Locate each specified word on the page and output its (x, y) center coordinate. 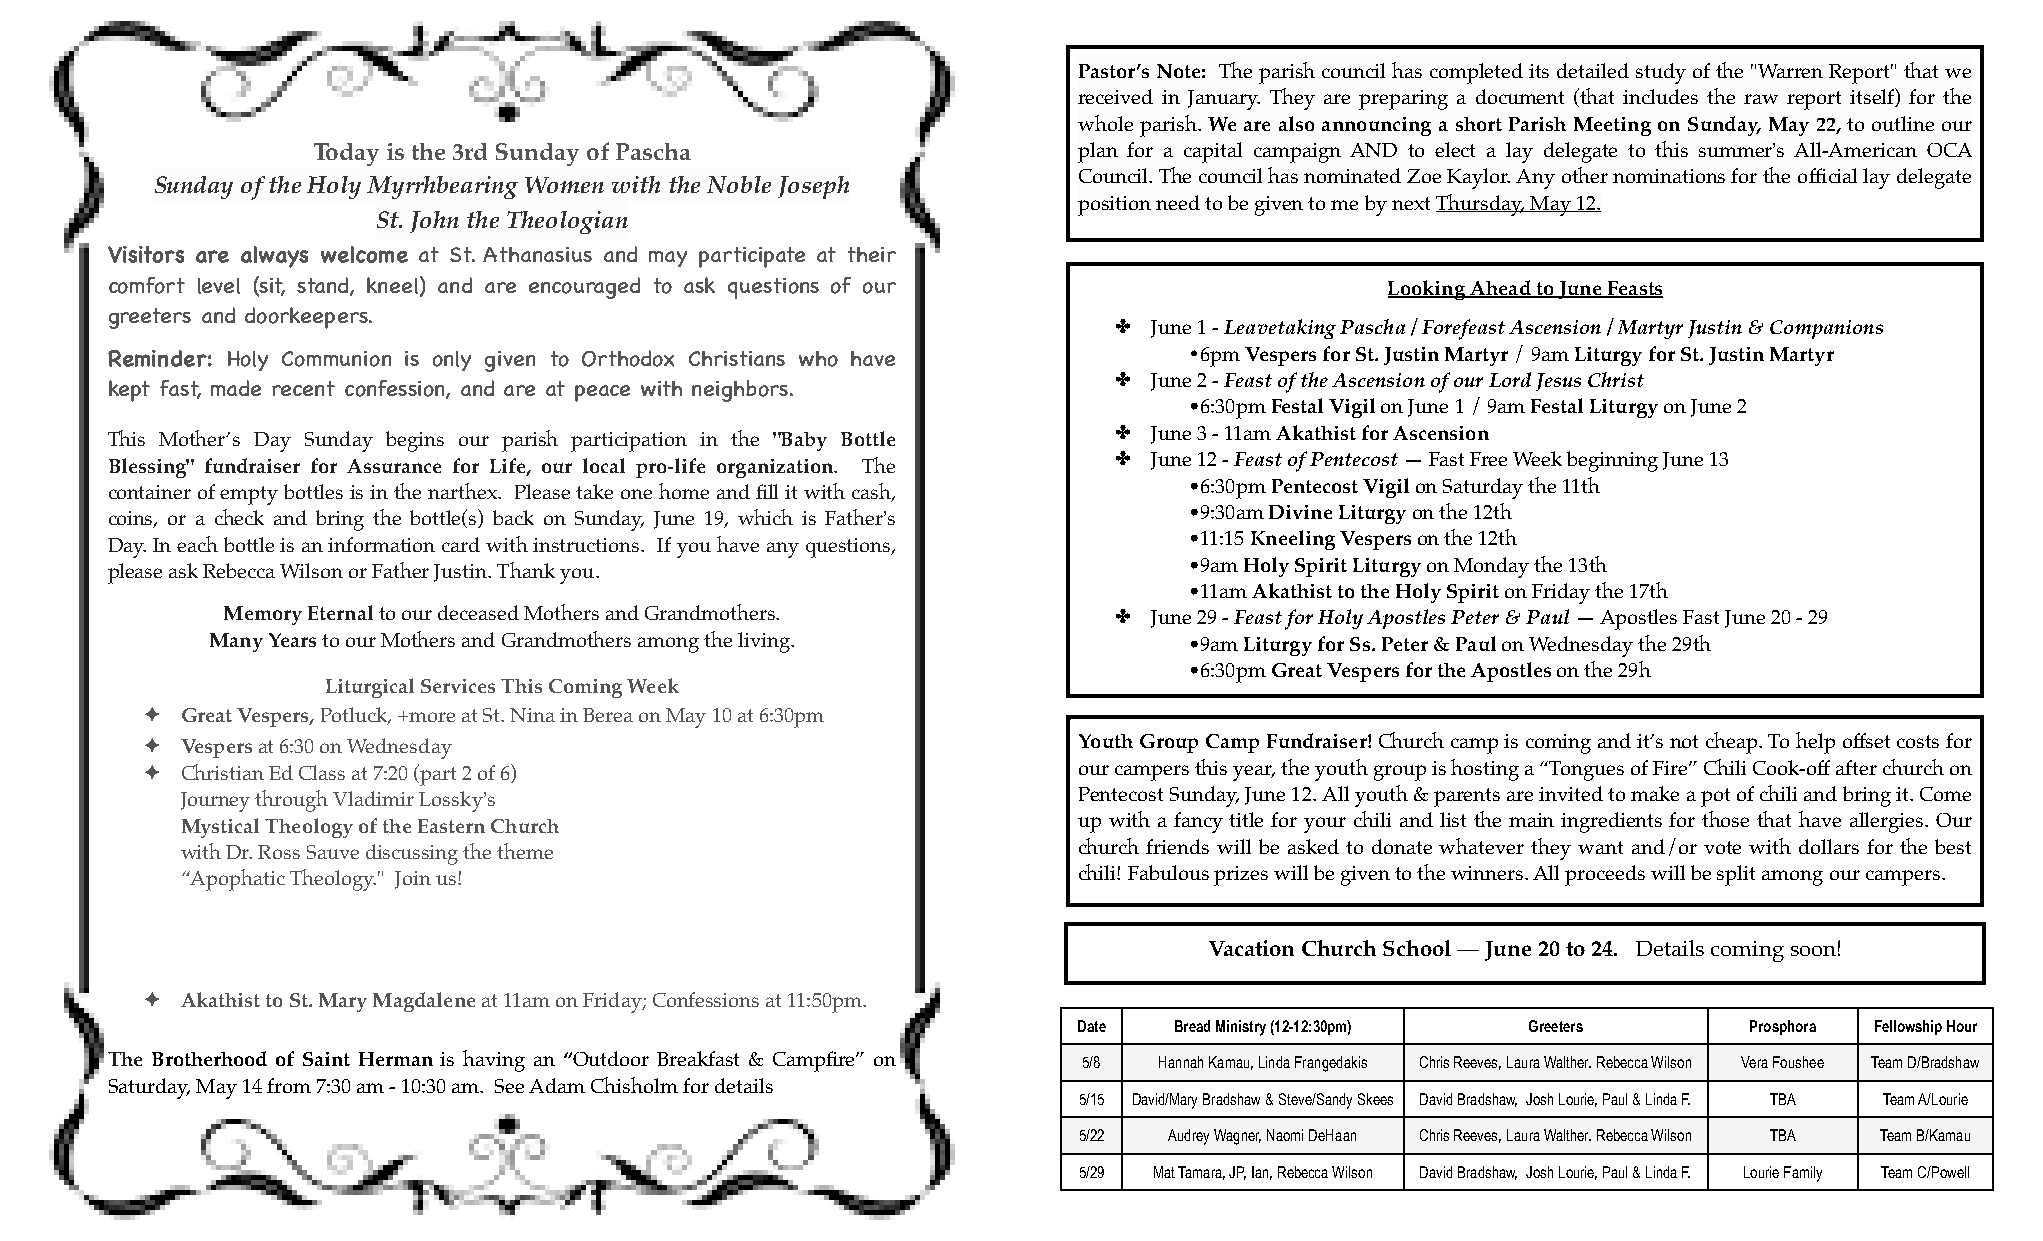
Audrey (1188, 1137)
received (1115, 96)
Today (346, 154)
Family (1803, 1174)
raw (1761, 99)
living (765, 642)
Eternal (340, 612)
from (289, 1085)
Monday (1491, 567)
